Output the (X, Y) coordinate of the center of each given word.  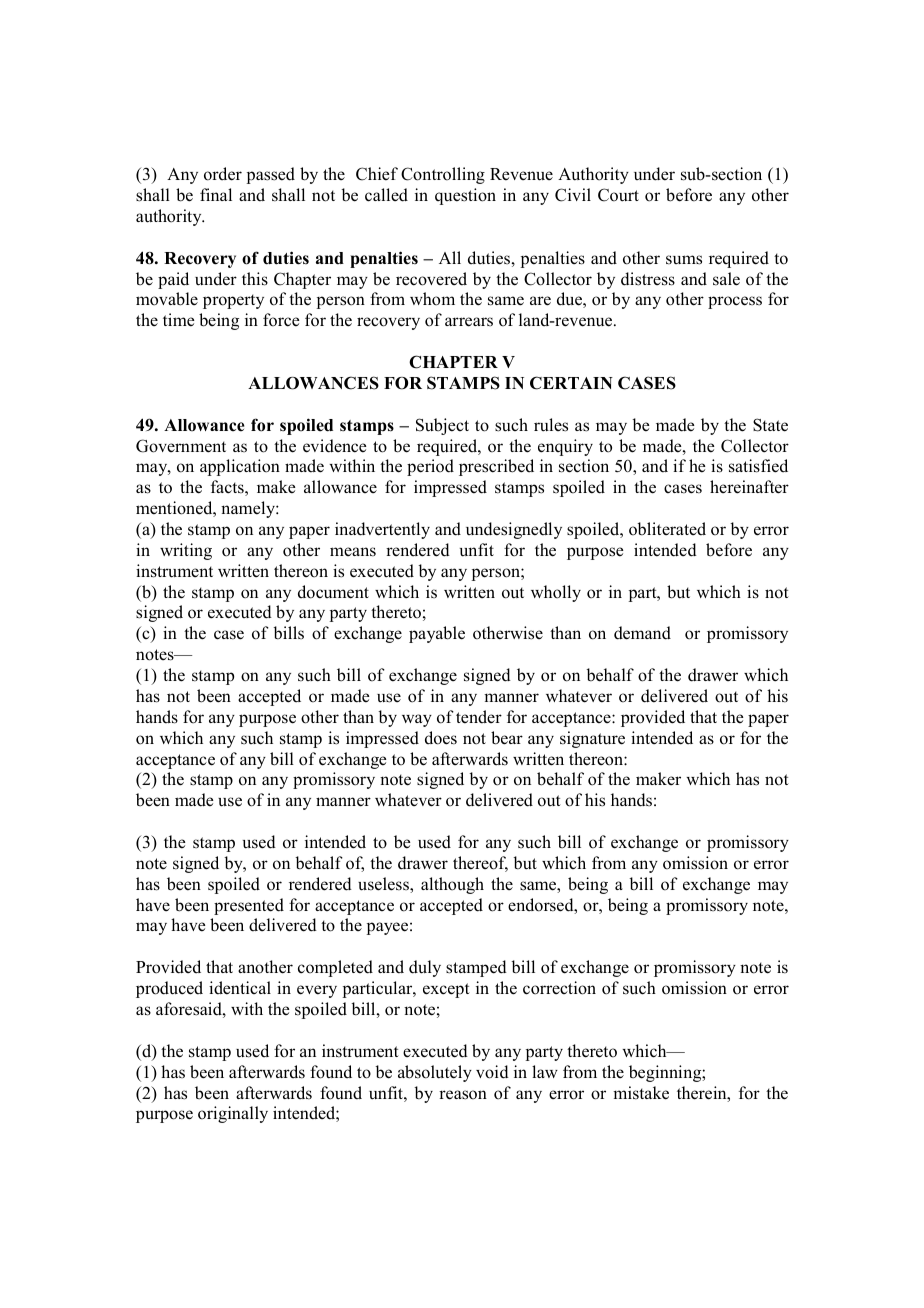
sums (684, 260)
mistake (641, 1093)
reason (463, 1095)
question (465, 196)
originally (233, 1114)
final (216, 194)
